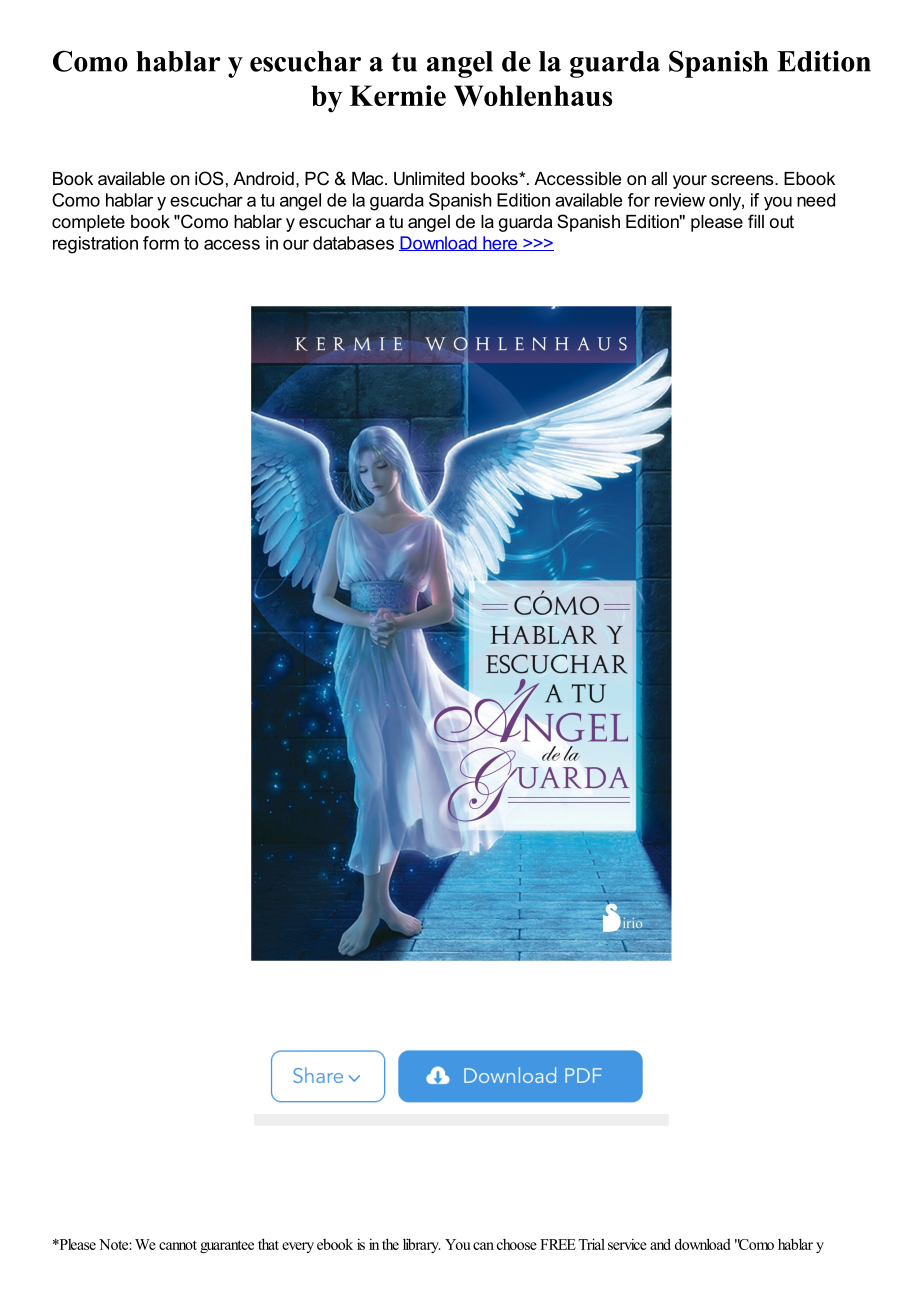 The image size is (924, 1308). Describe the element at coordinates (429, 179) in the screenshot. I see `Unlimited` at that location.
